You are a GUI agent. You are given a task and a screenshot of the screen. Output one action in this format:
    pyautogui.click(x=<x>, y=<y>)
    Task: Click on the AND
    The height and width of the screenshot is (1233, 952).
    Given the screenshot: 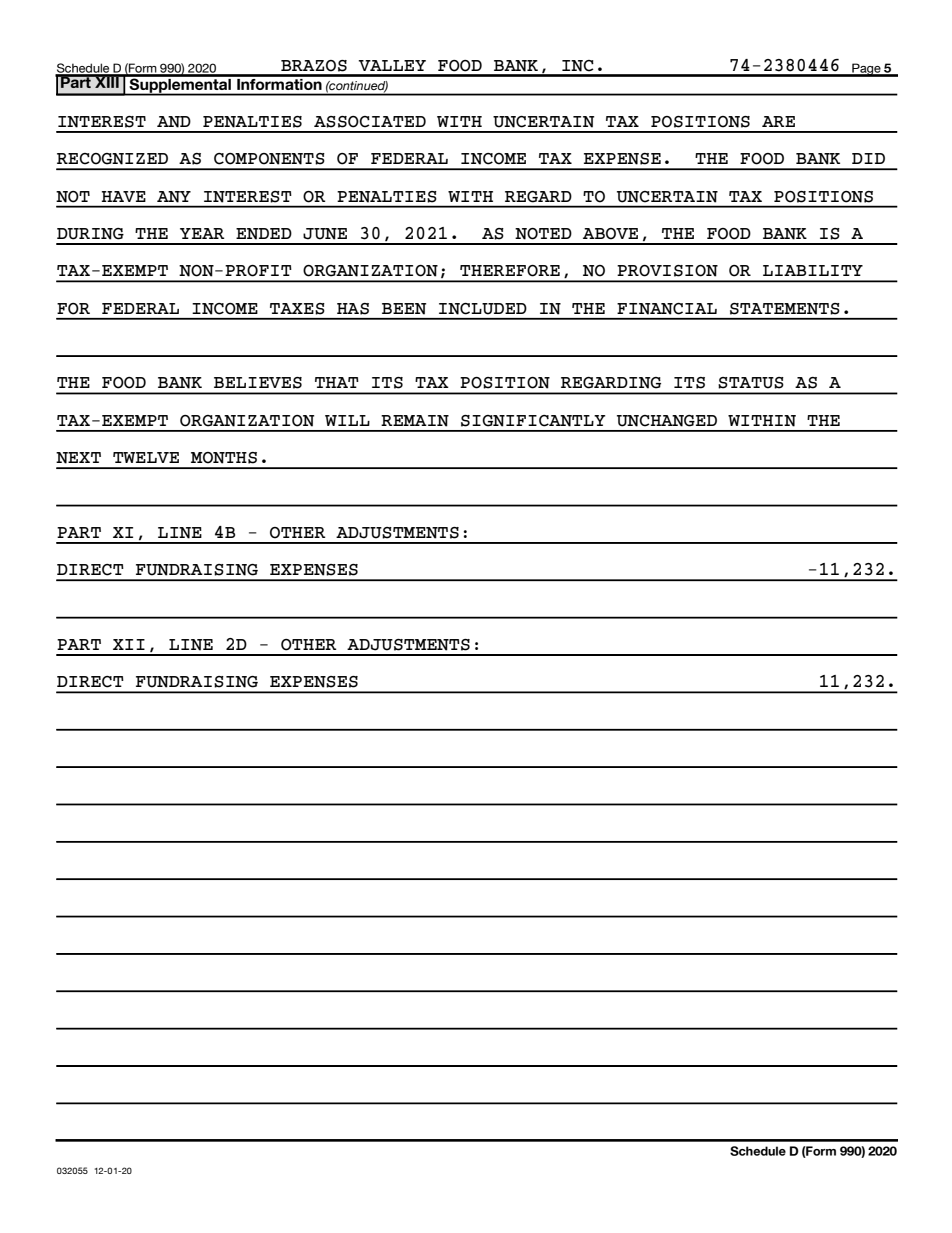 What is the action you would take?
    pyautogui.click(x=174, y=122)
